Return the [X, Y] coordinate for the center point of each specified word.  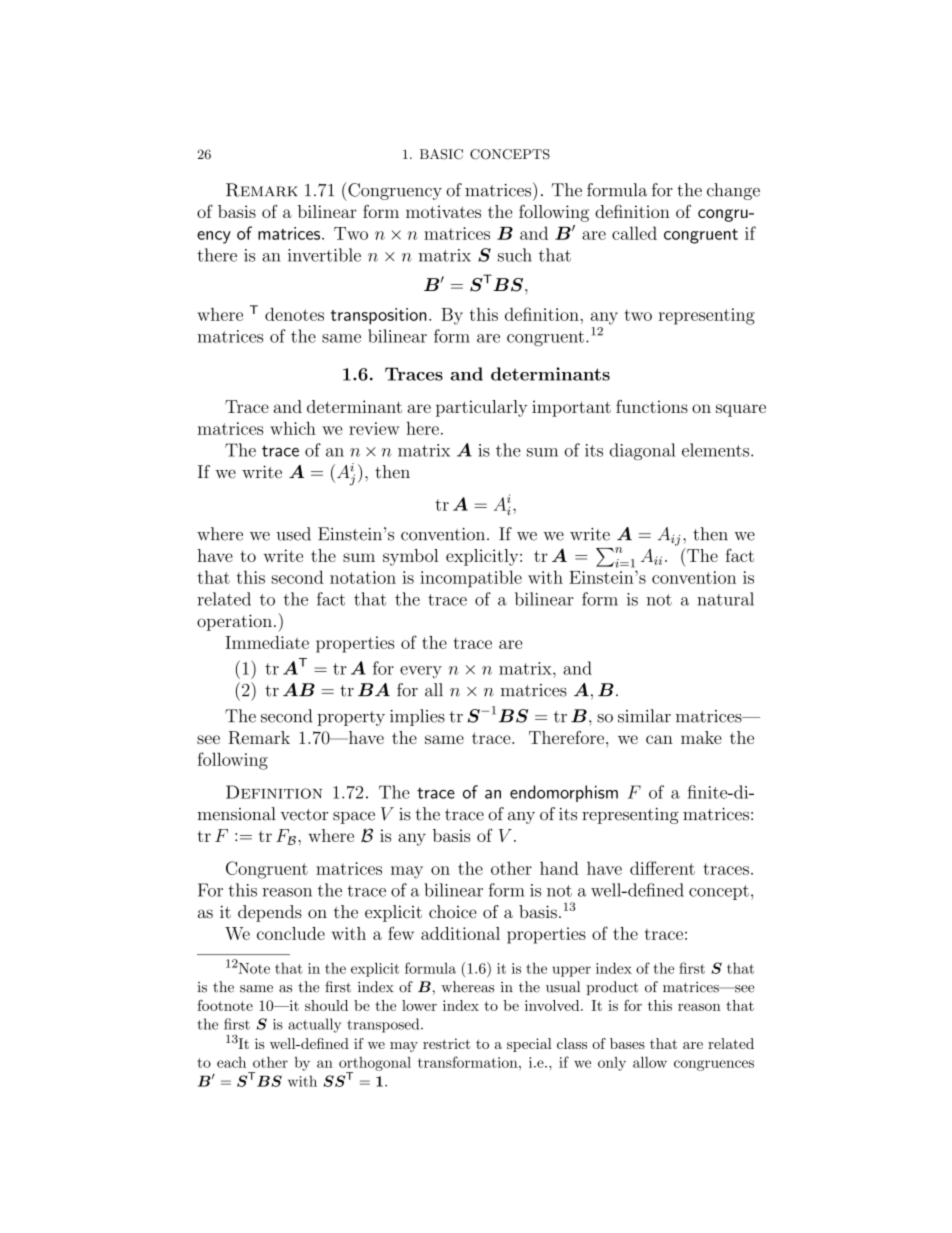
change [733, 191]
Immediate [267, 642]
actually [314, 1025]
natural [725, 599]
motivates [443, 211]
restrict [446, 1043]
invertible [324, 255]
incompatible [471, 579]
